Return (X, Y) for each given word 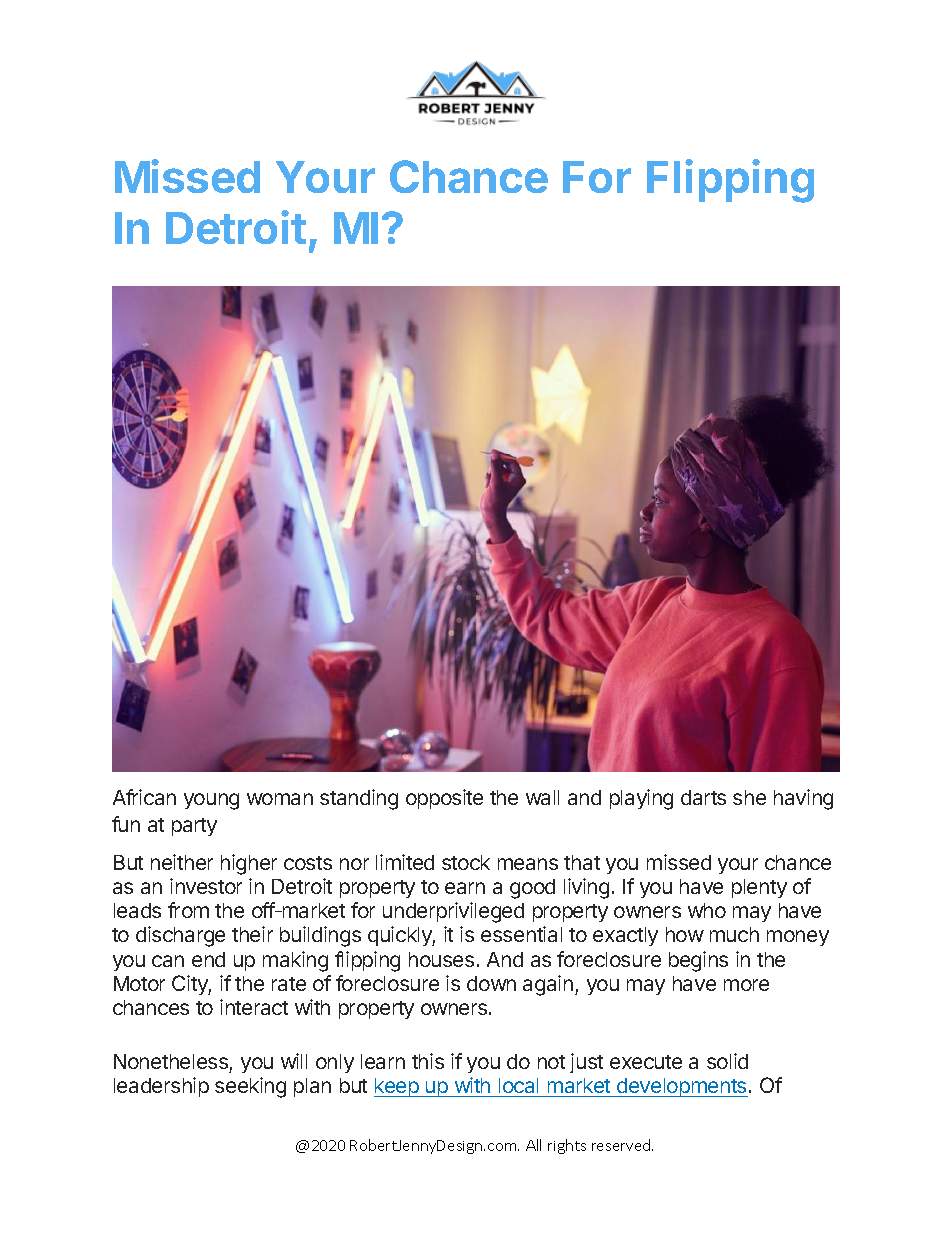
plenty (759, 888)
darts (703, 797)
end (208, 959)
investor (206, 886)
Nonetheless (171, 1061)
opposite (444, 799)
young (211, 801)
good (532, 889)
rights (567, 1146)
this (428, 1061)
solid (727, 1061)
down (491, 983)
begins (698, 961)
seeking (250, 1087)
